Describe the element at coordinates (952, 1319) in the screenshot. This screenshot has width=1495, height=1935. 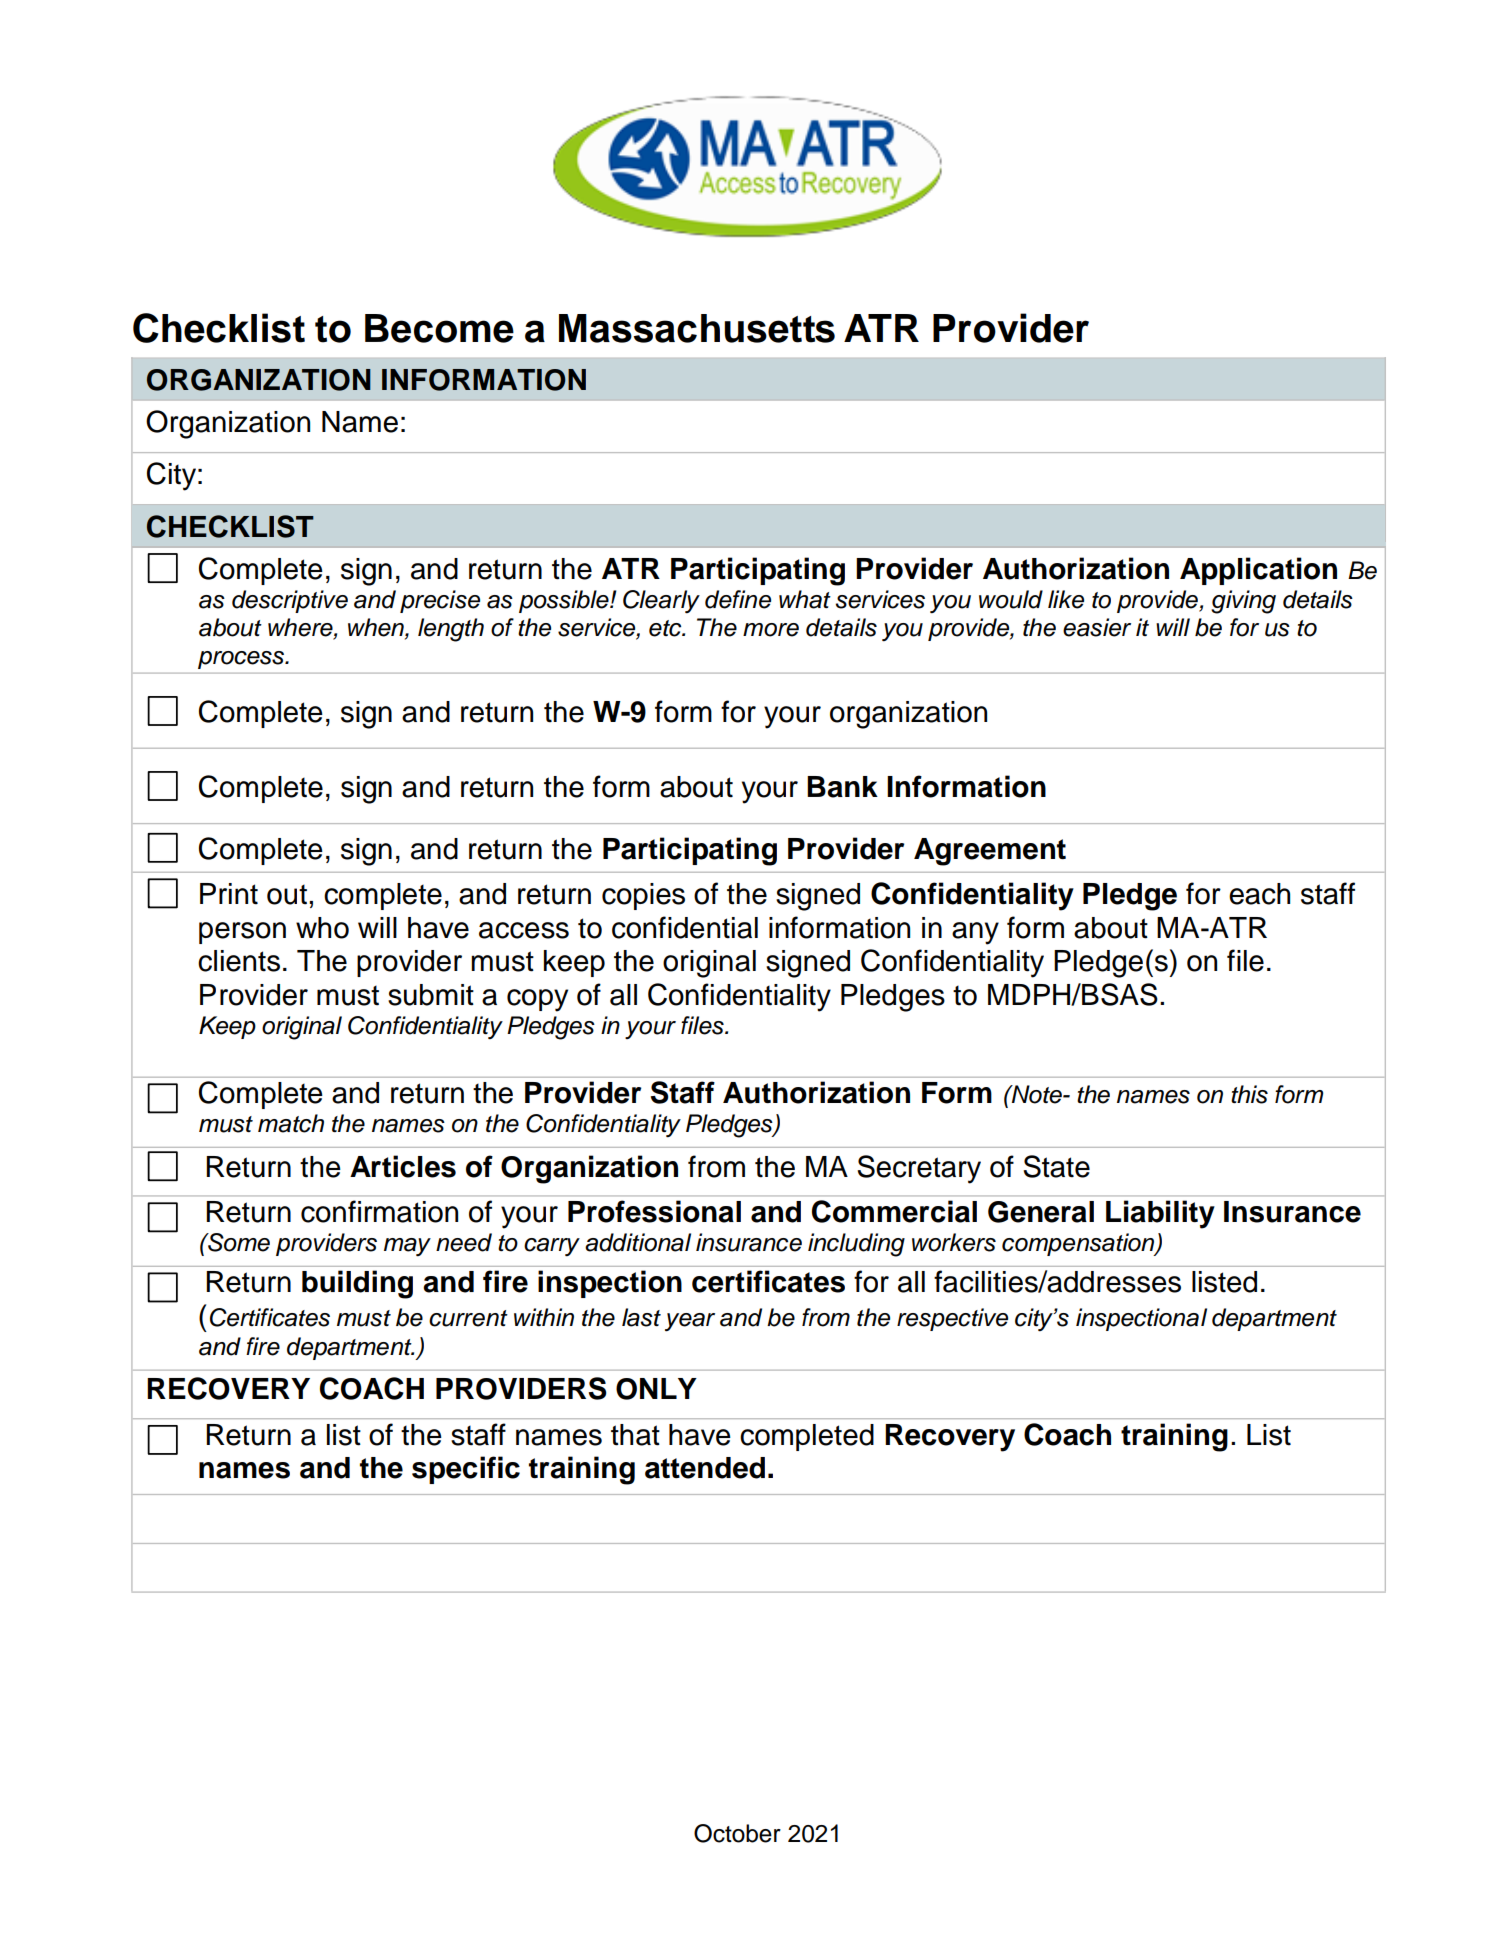
I see `respective` at that location.
